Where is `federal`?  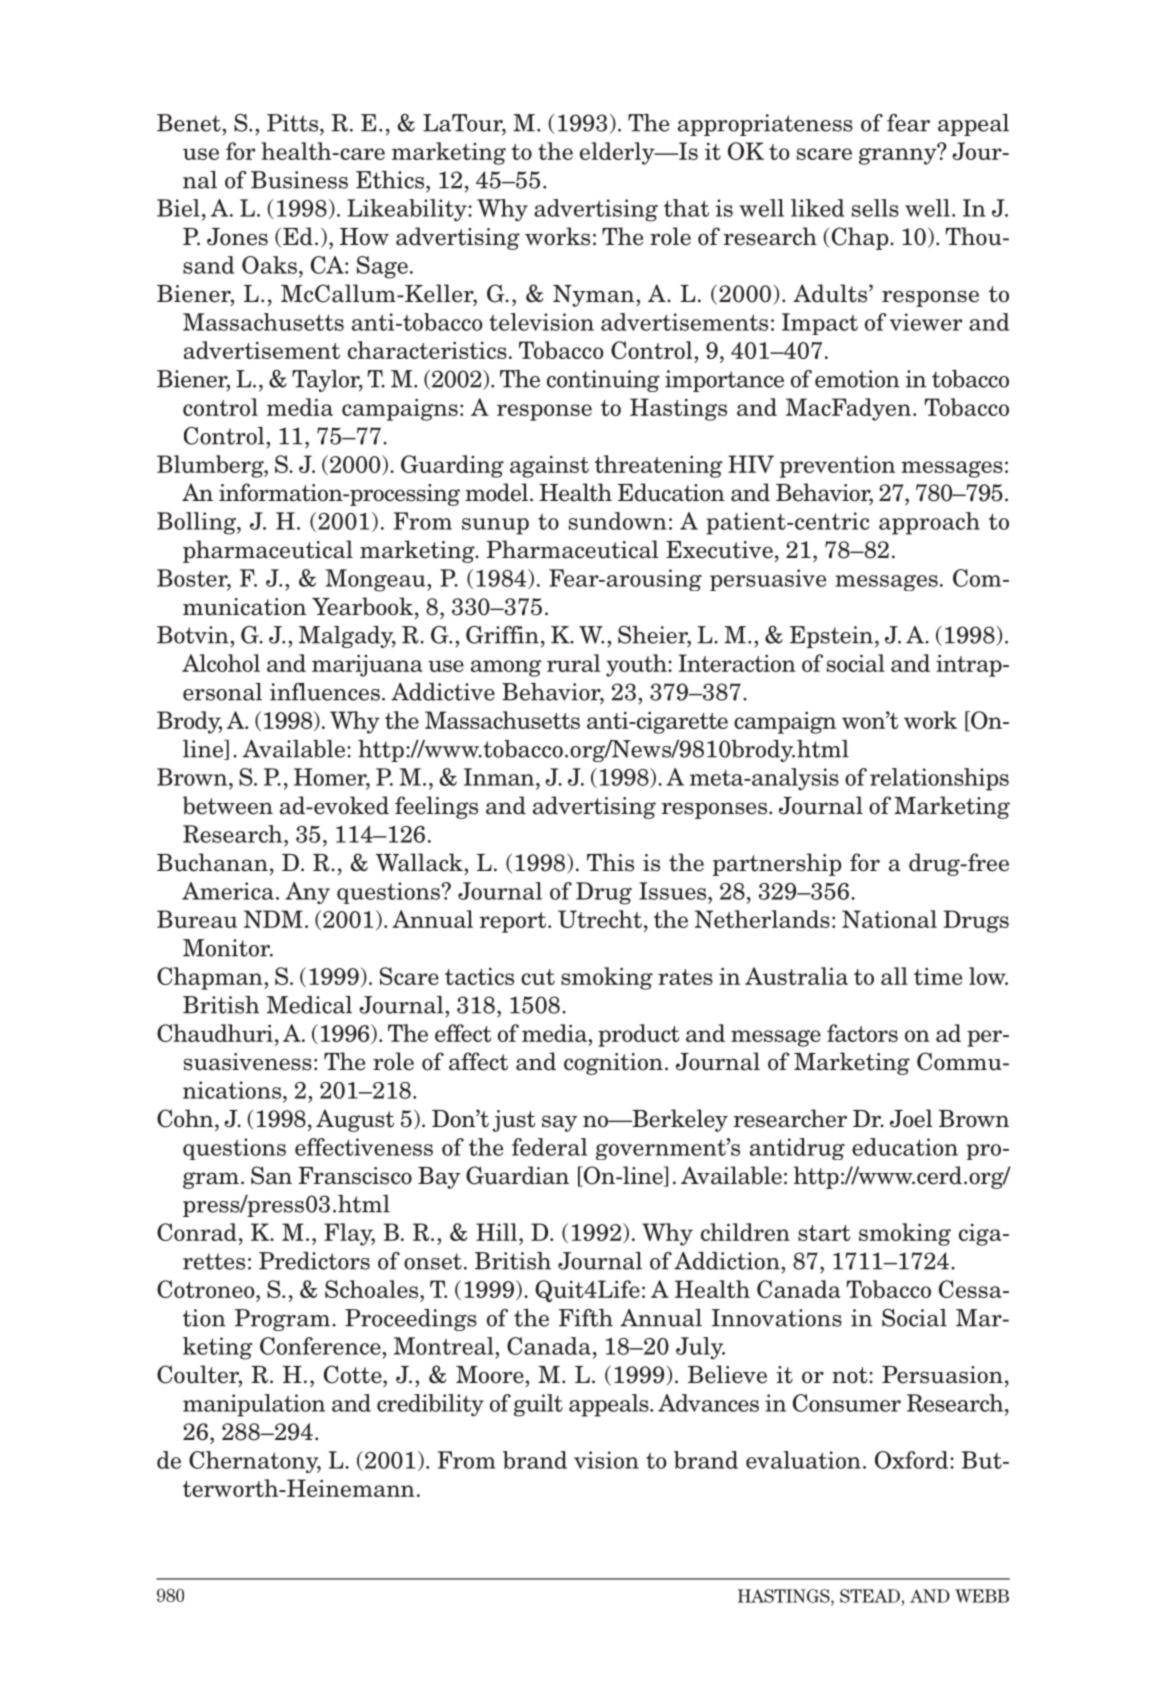 federal is located at coordinates (549, 1147).
